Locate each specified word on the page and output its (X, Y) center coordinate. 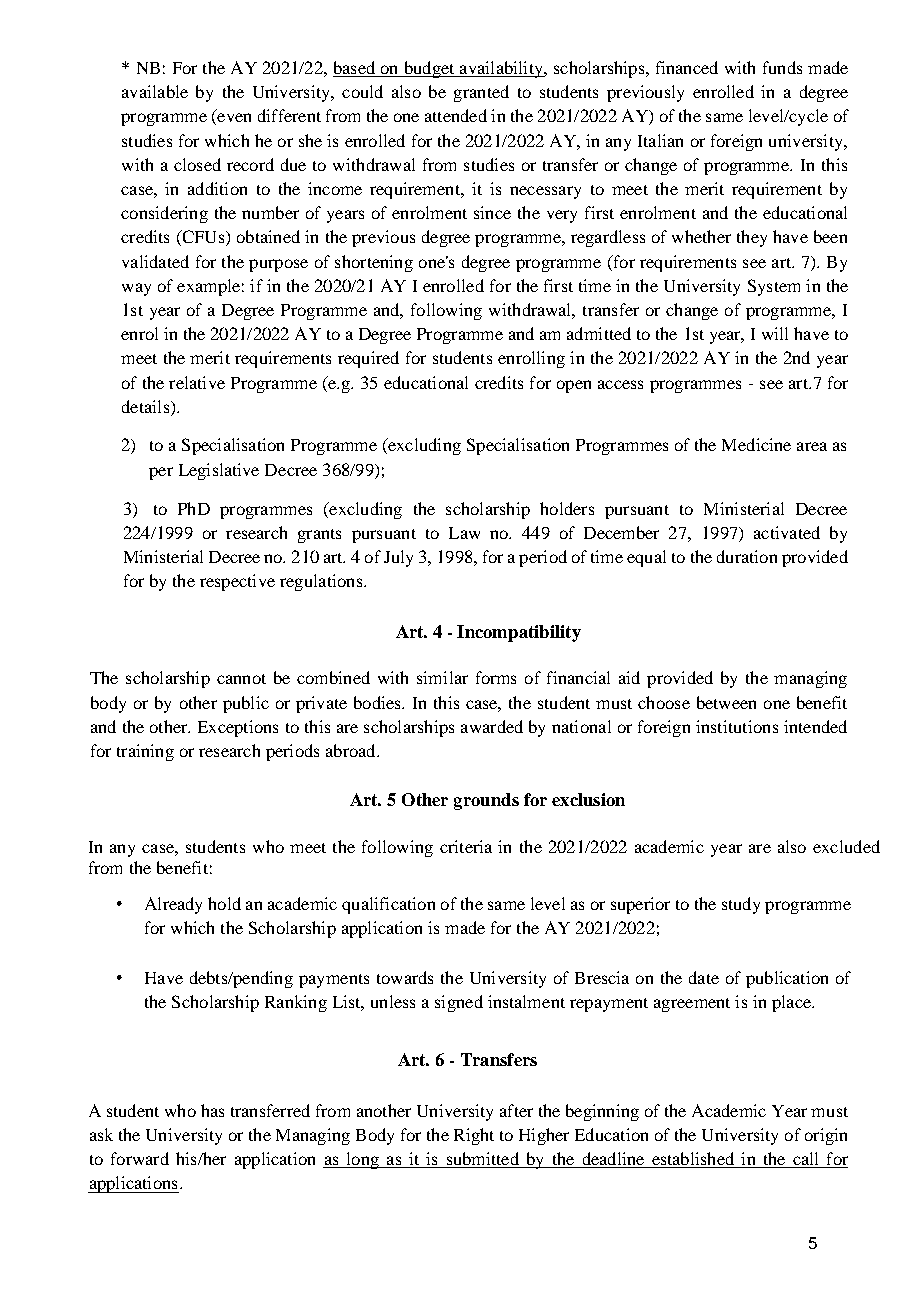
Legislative (219, 471)
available (155, 91)
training (145, 752)
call (806, 1160)
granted (481, 93)
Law (464, 533)
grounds (486, 801)
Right (474, 1136)
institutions (737, 726)
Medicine (756, 444)
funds (782, 67)
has (212, 1110)
